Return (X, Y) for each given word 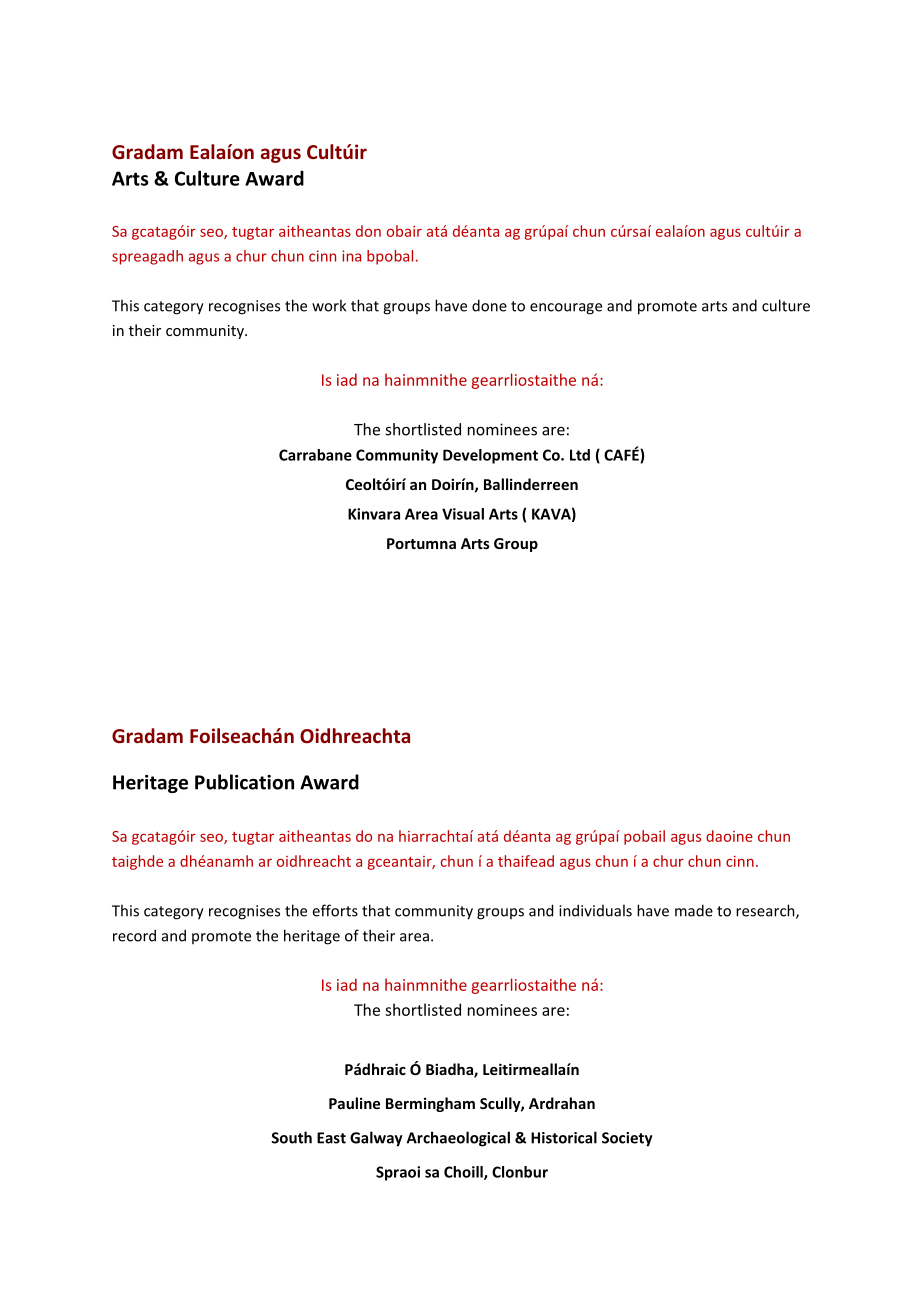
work (329, 305)
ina (351, 256)
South (291, 1137)
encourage (566, 309)
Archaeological (458, 1139)
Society (627, 1139)
